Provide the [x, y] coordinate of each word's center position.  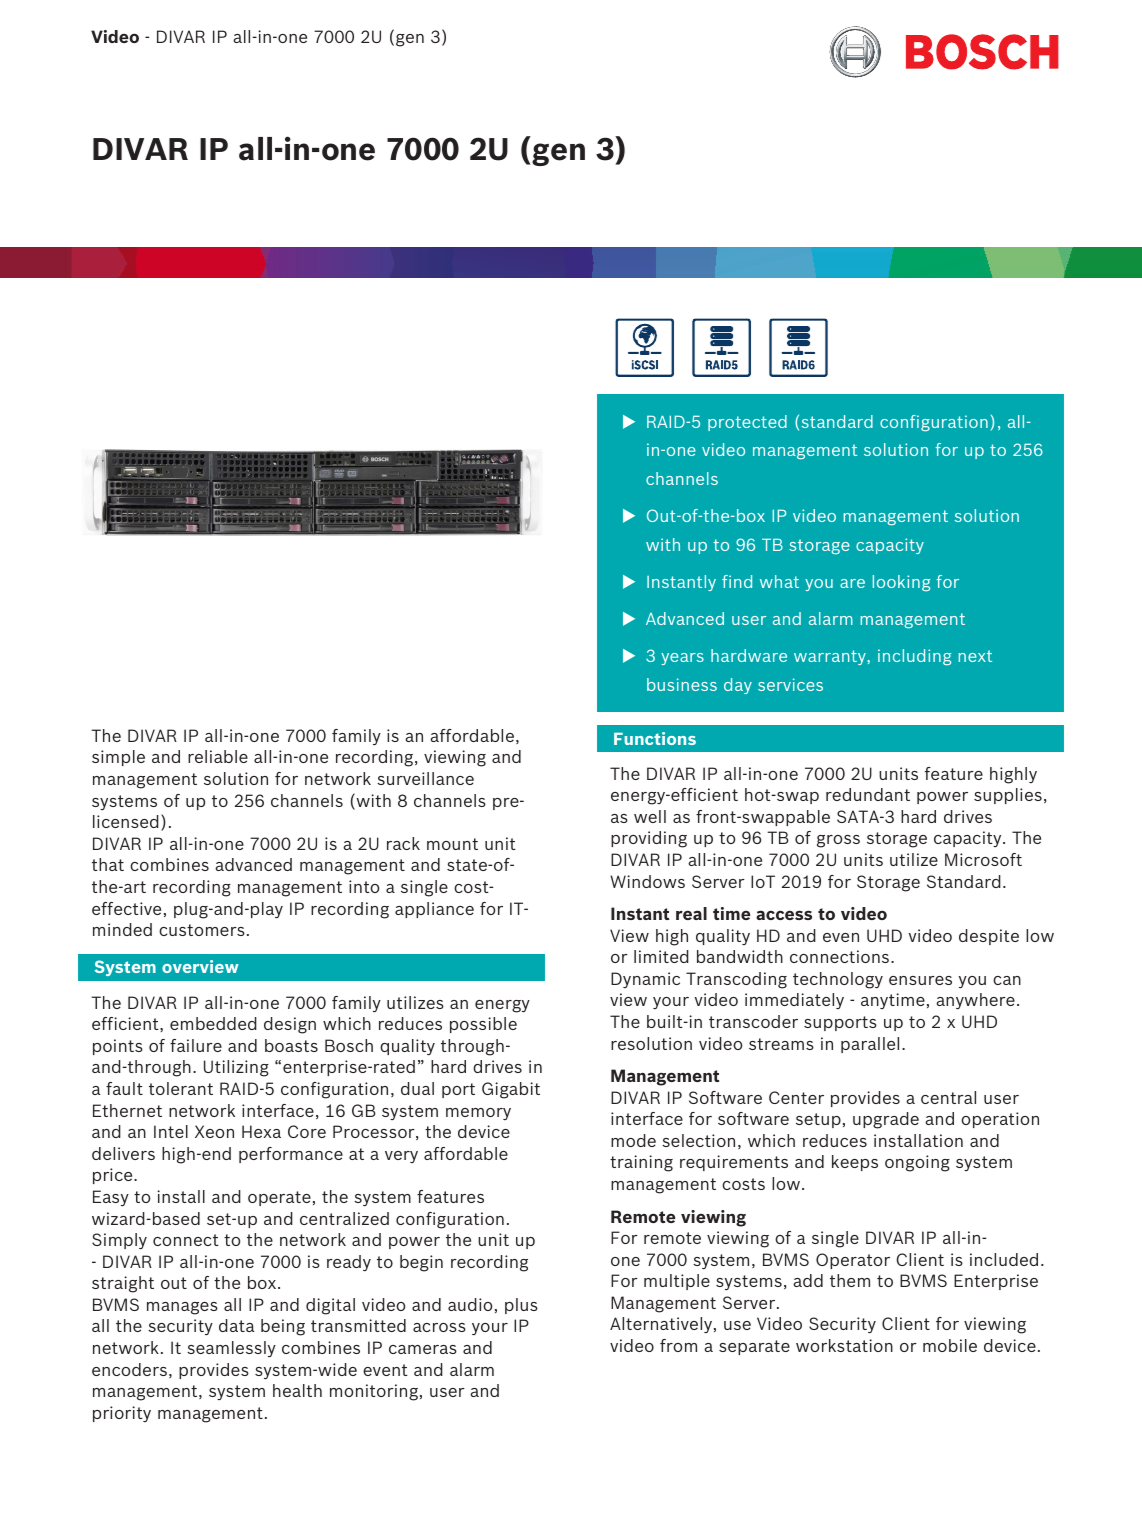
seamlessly [231, 1349]
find [737, 581]
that [108, 864]
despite [989, 937]
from [678, 1345]
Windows [647, 881]
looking [901, 583]
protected [747, 423]
